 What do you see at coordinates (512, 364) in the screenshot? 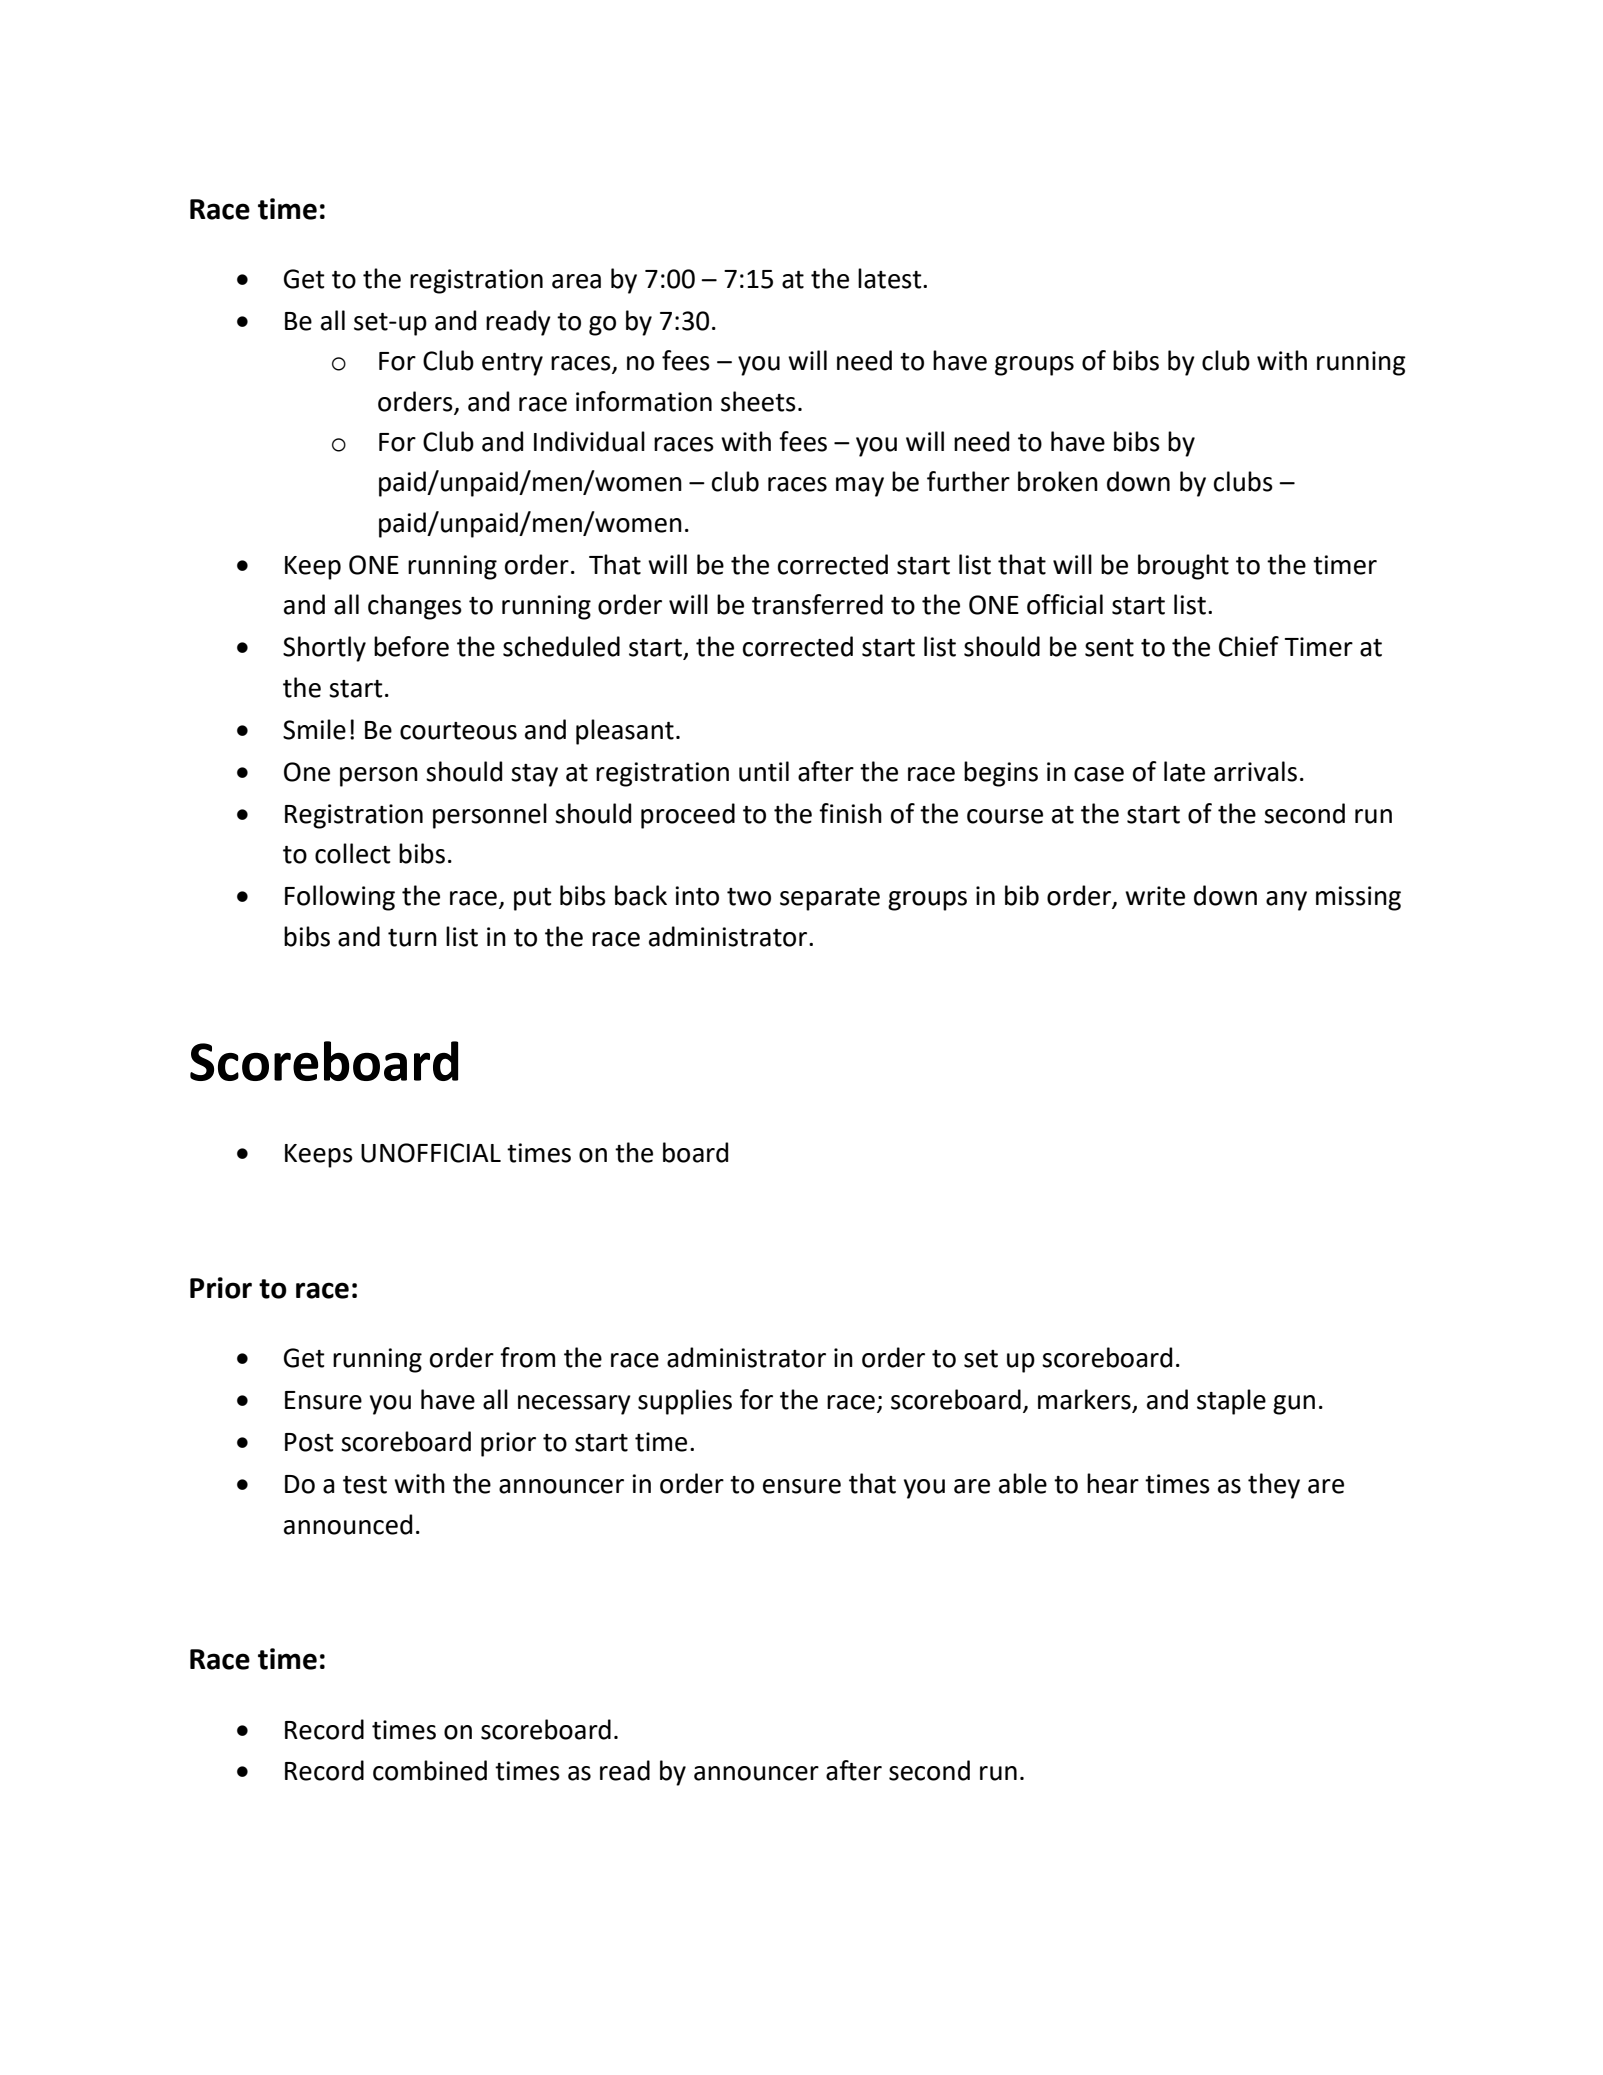
I see `entry` at bounding box center [512, 364].
